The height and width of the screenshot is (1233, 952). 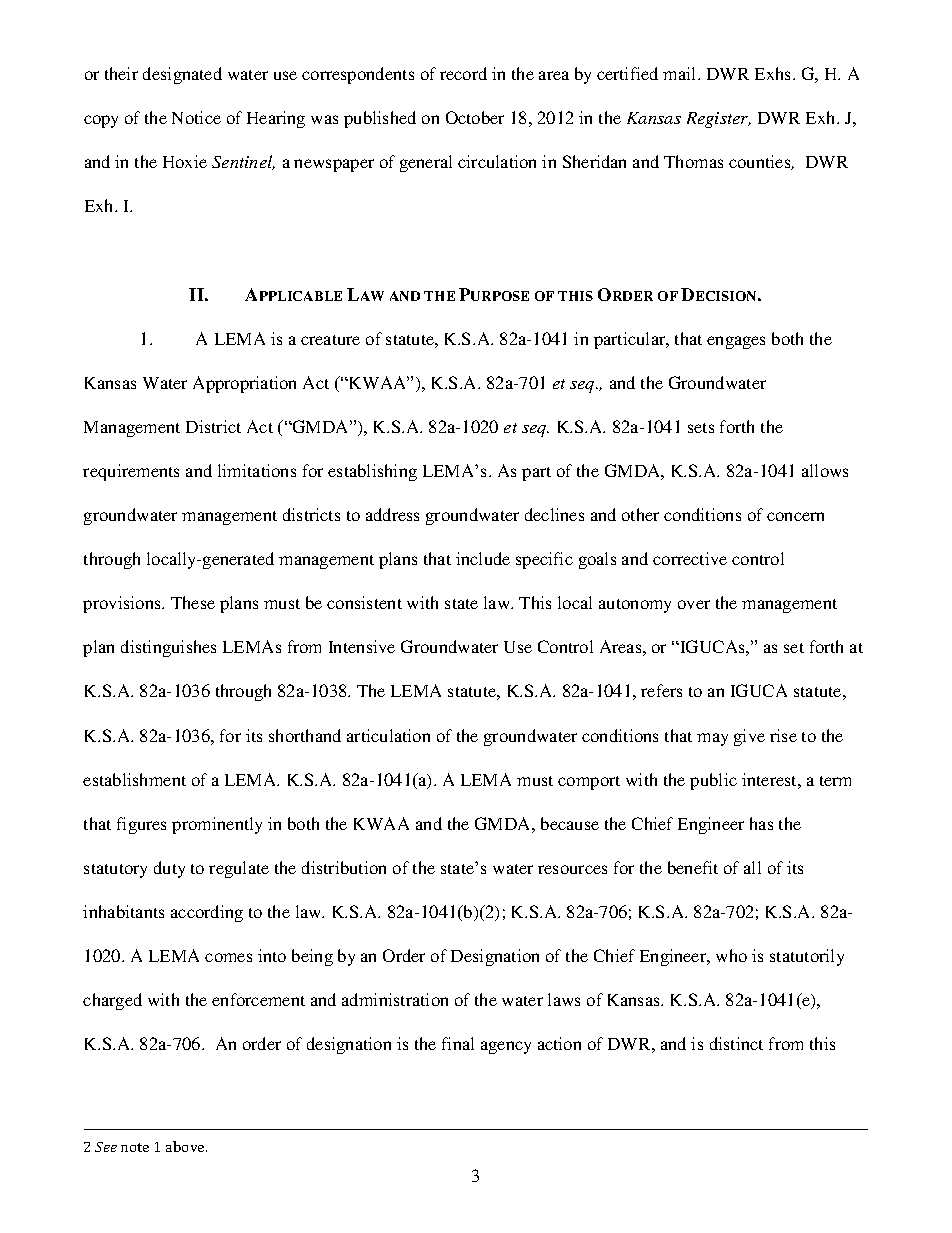 What do you see at coordinates (736, 342) in the screenshot?
I see `engages` at bounding box center [736, 342].
